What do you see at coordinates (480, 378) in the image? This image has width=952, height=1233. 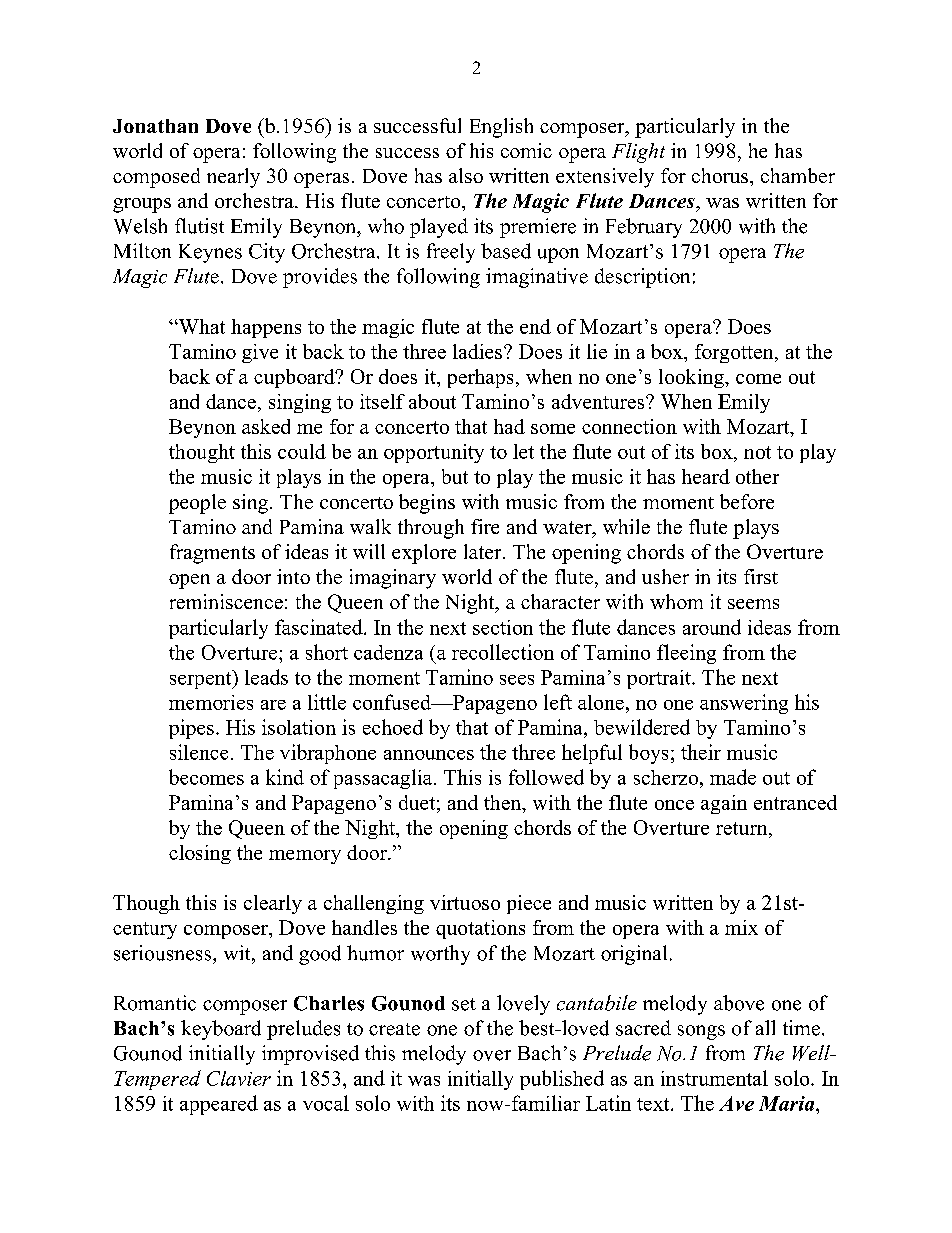 I see `perhaps` at bounding box center [480, 378].
